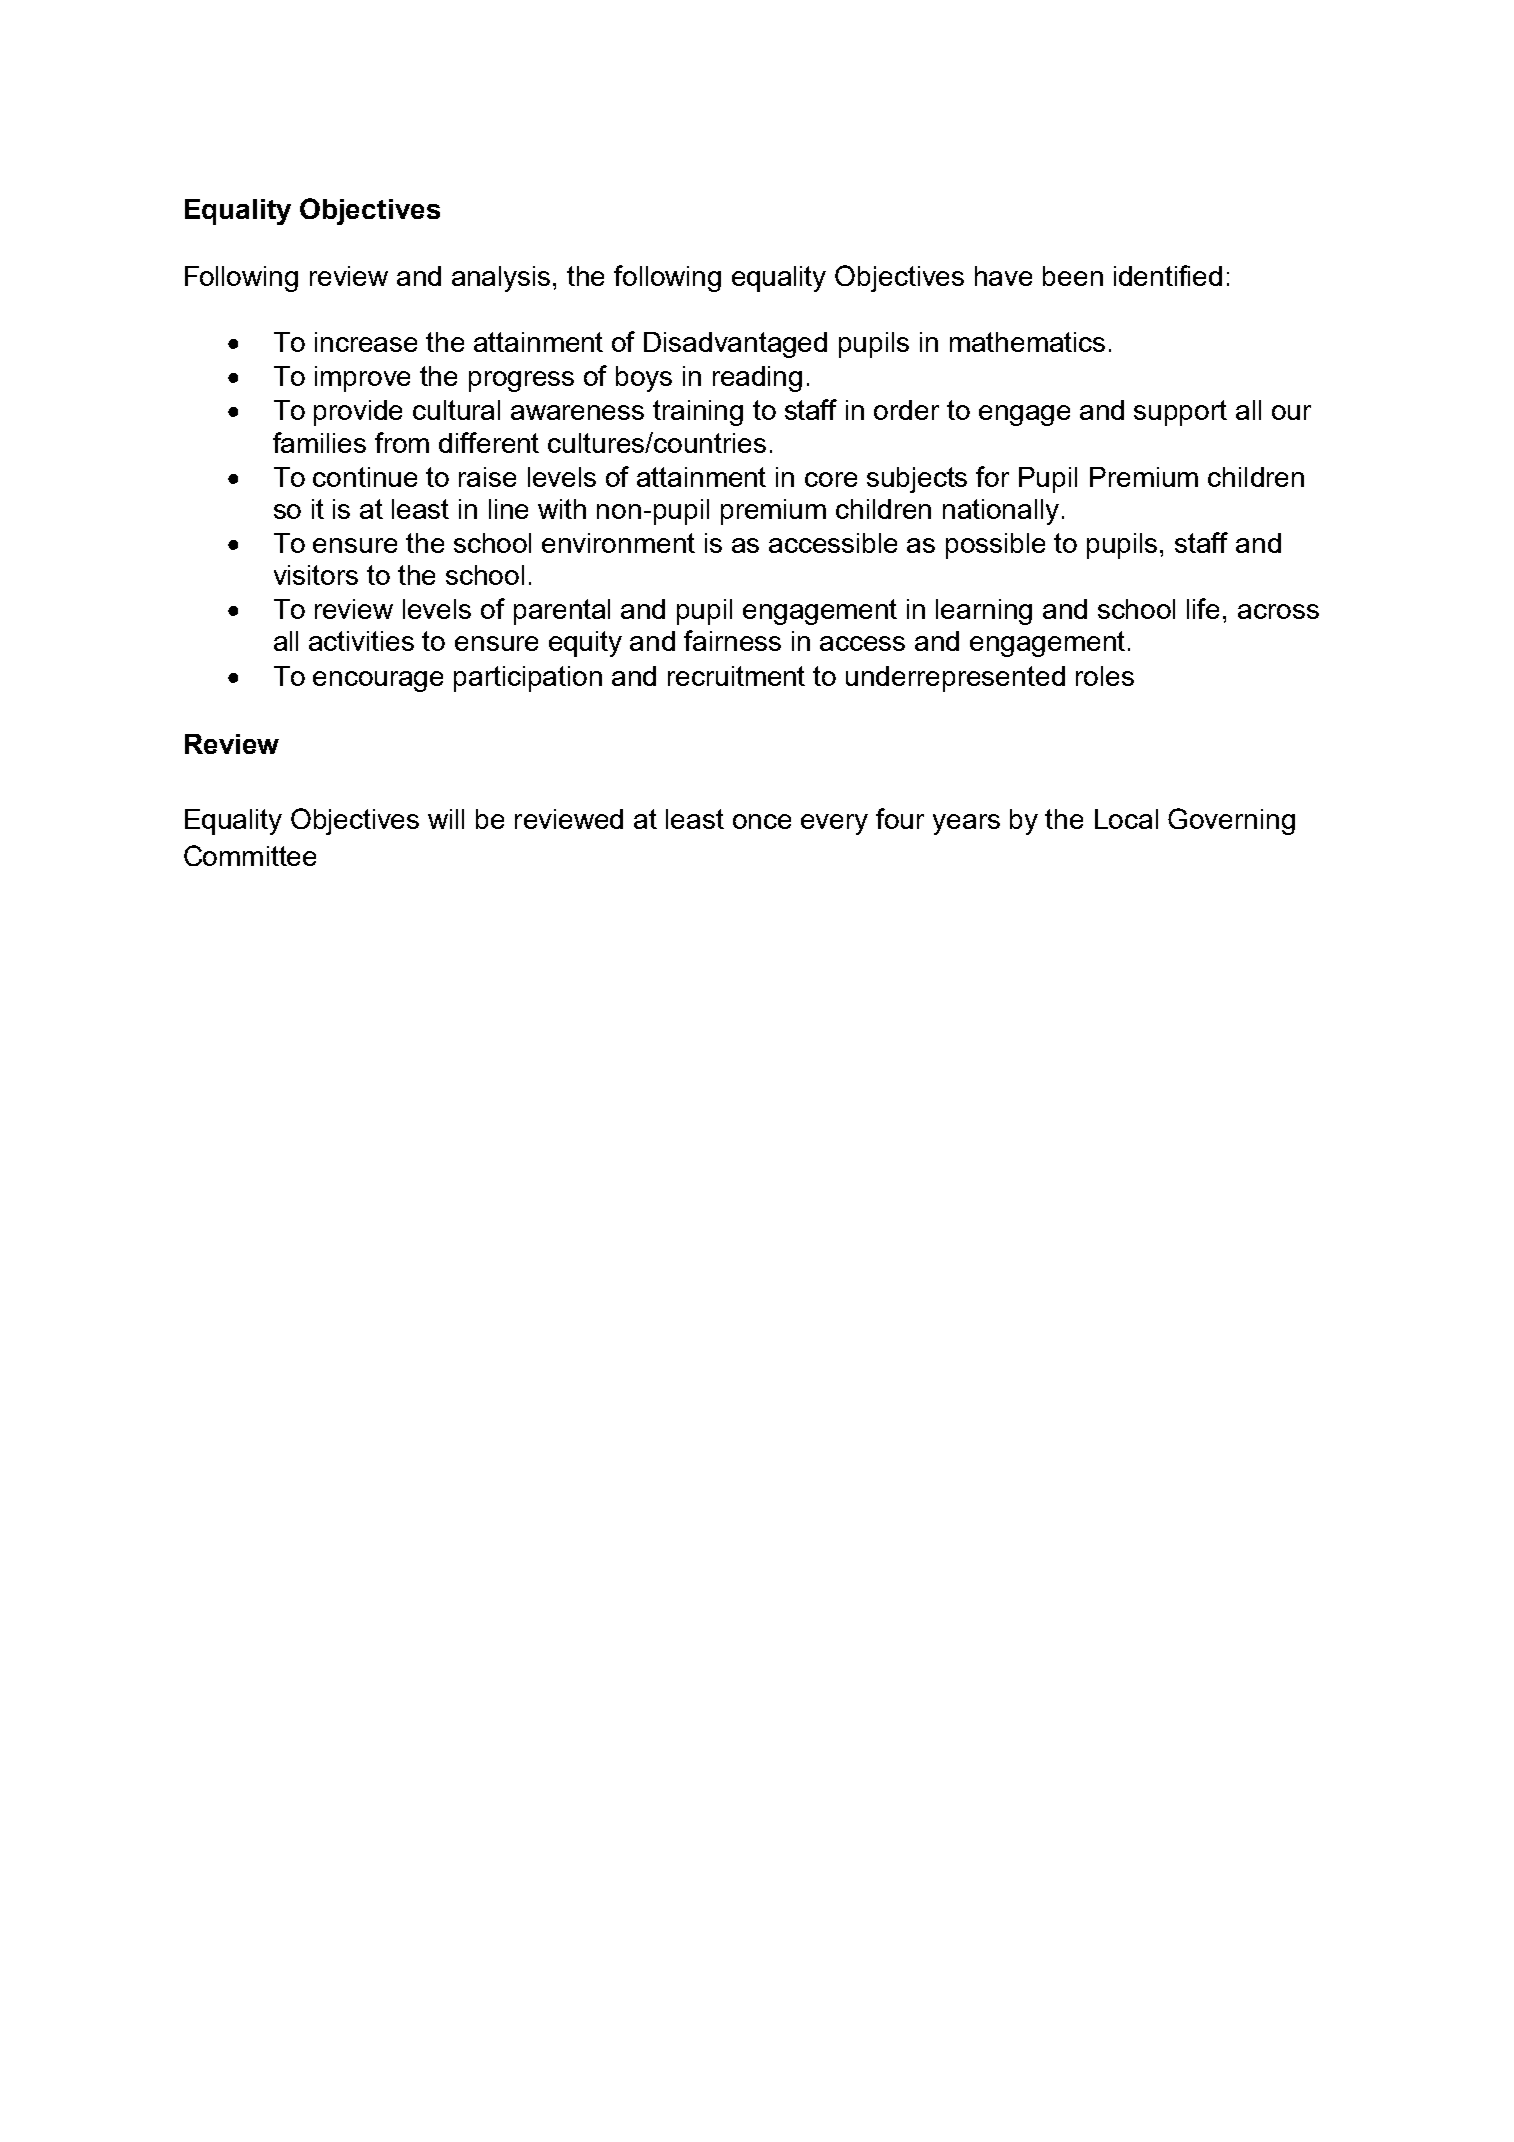 Image resolution: width=1514 pixels, height=2142 pixels. I want to click on life, so click(1203, 608).
